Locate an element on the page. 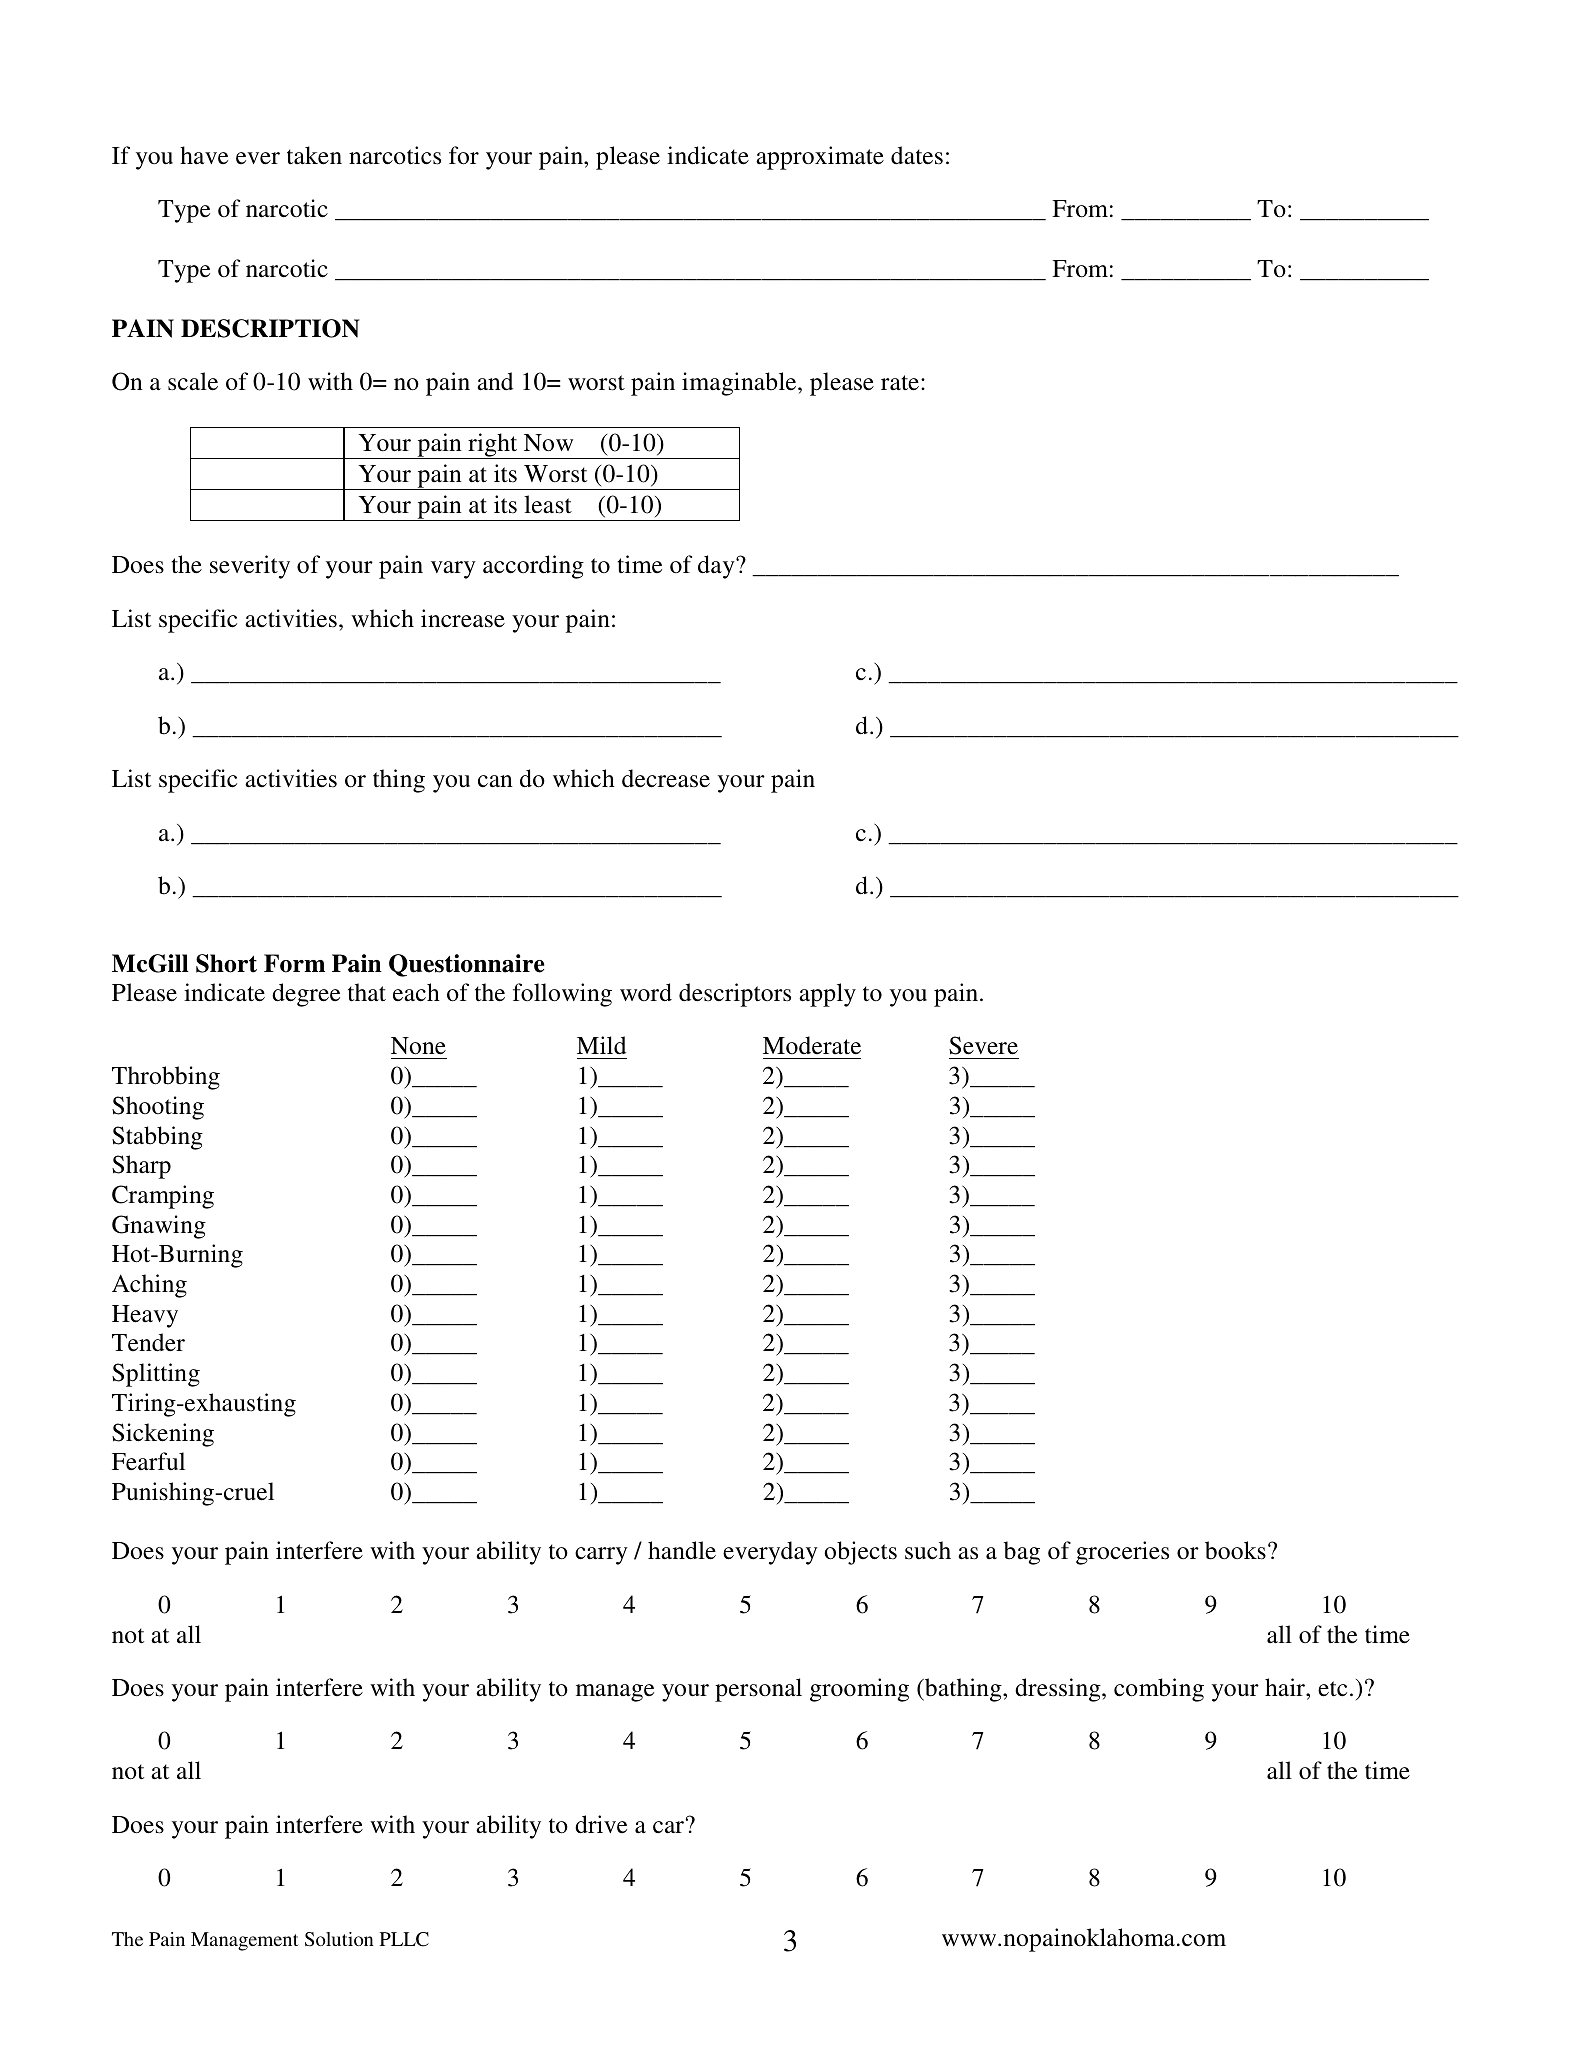 This image has width=1581, height=2046. descriptors is located at coordinates (735, 995).
